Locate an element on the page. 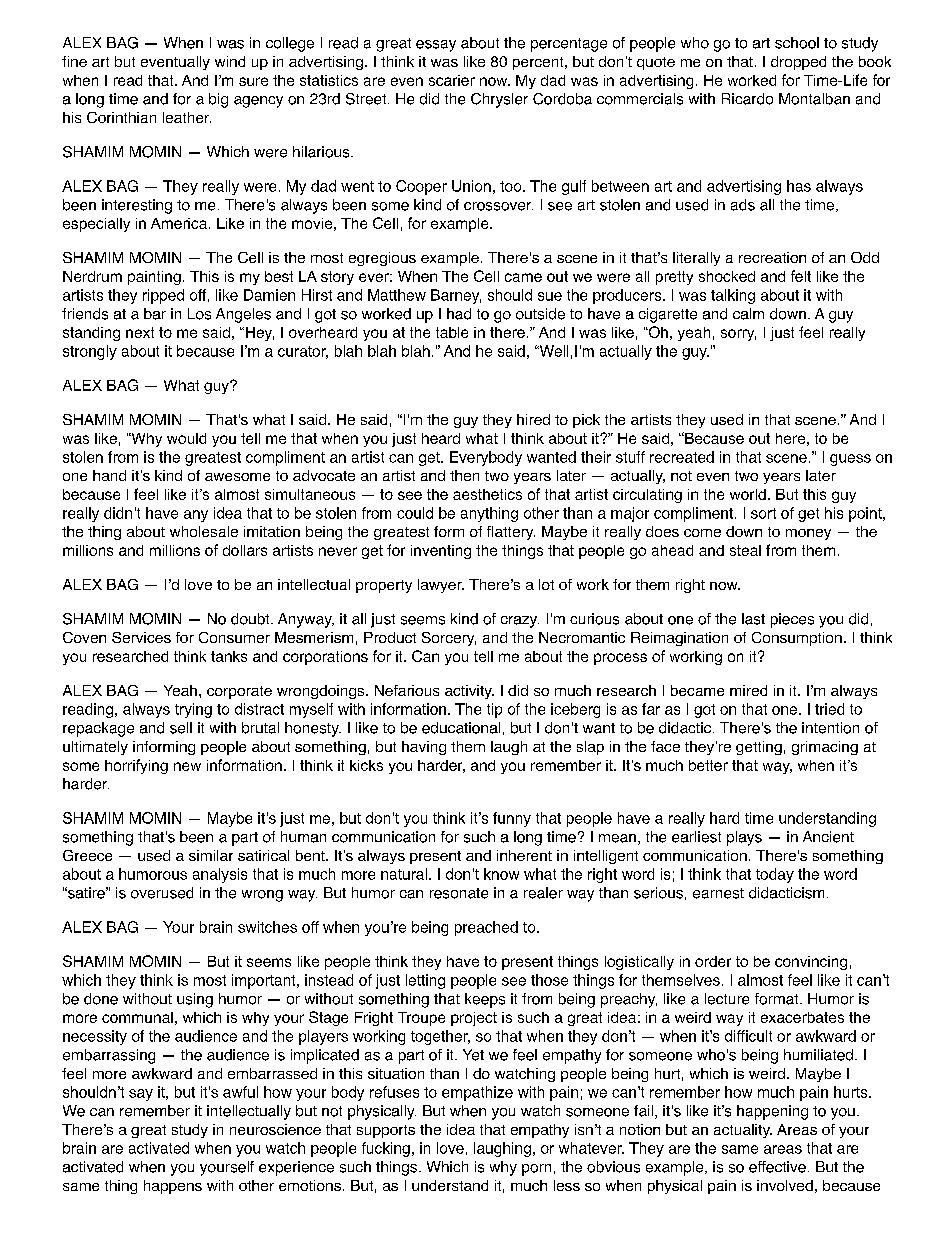  big is located at coordinates (218, 100).
